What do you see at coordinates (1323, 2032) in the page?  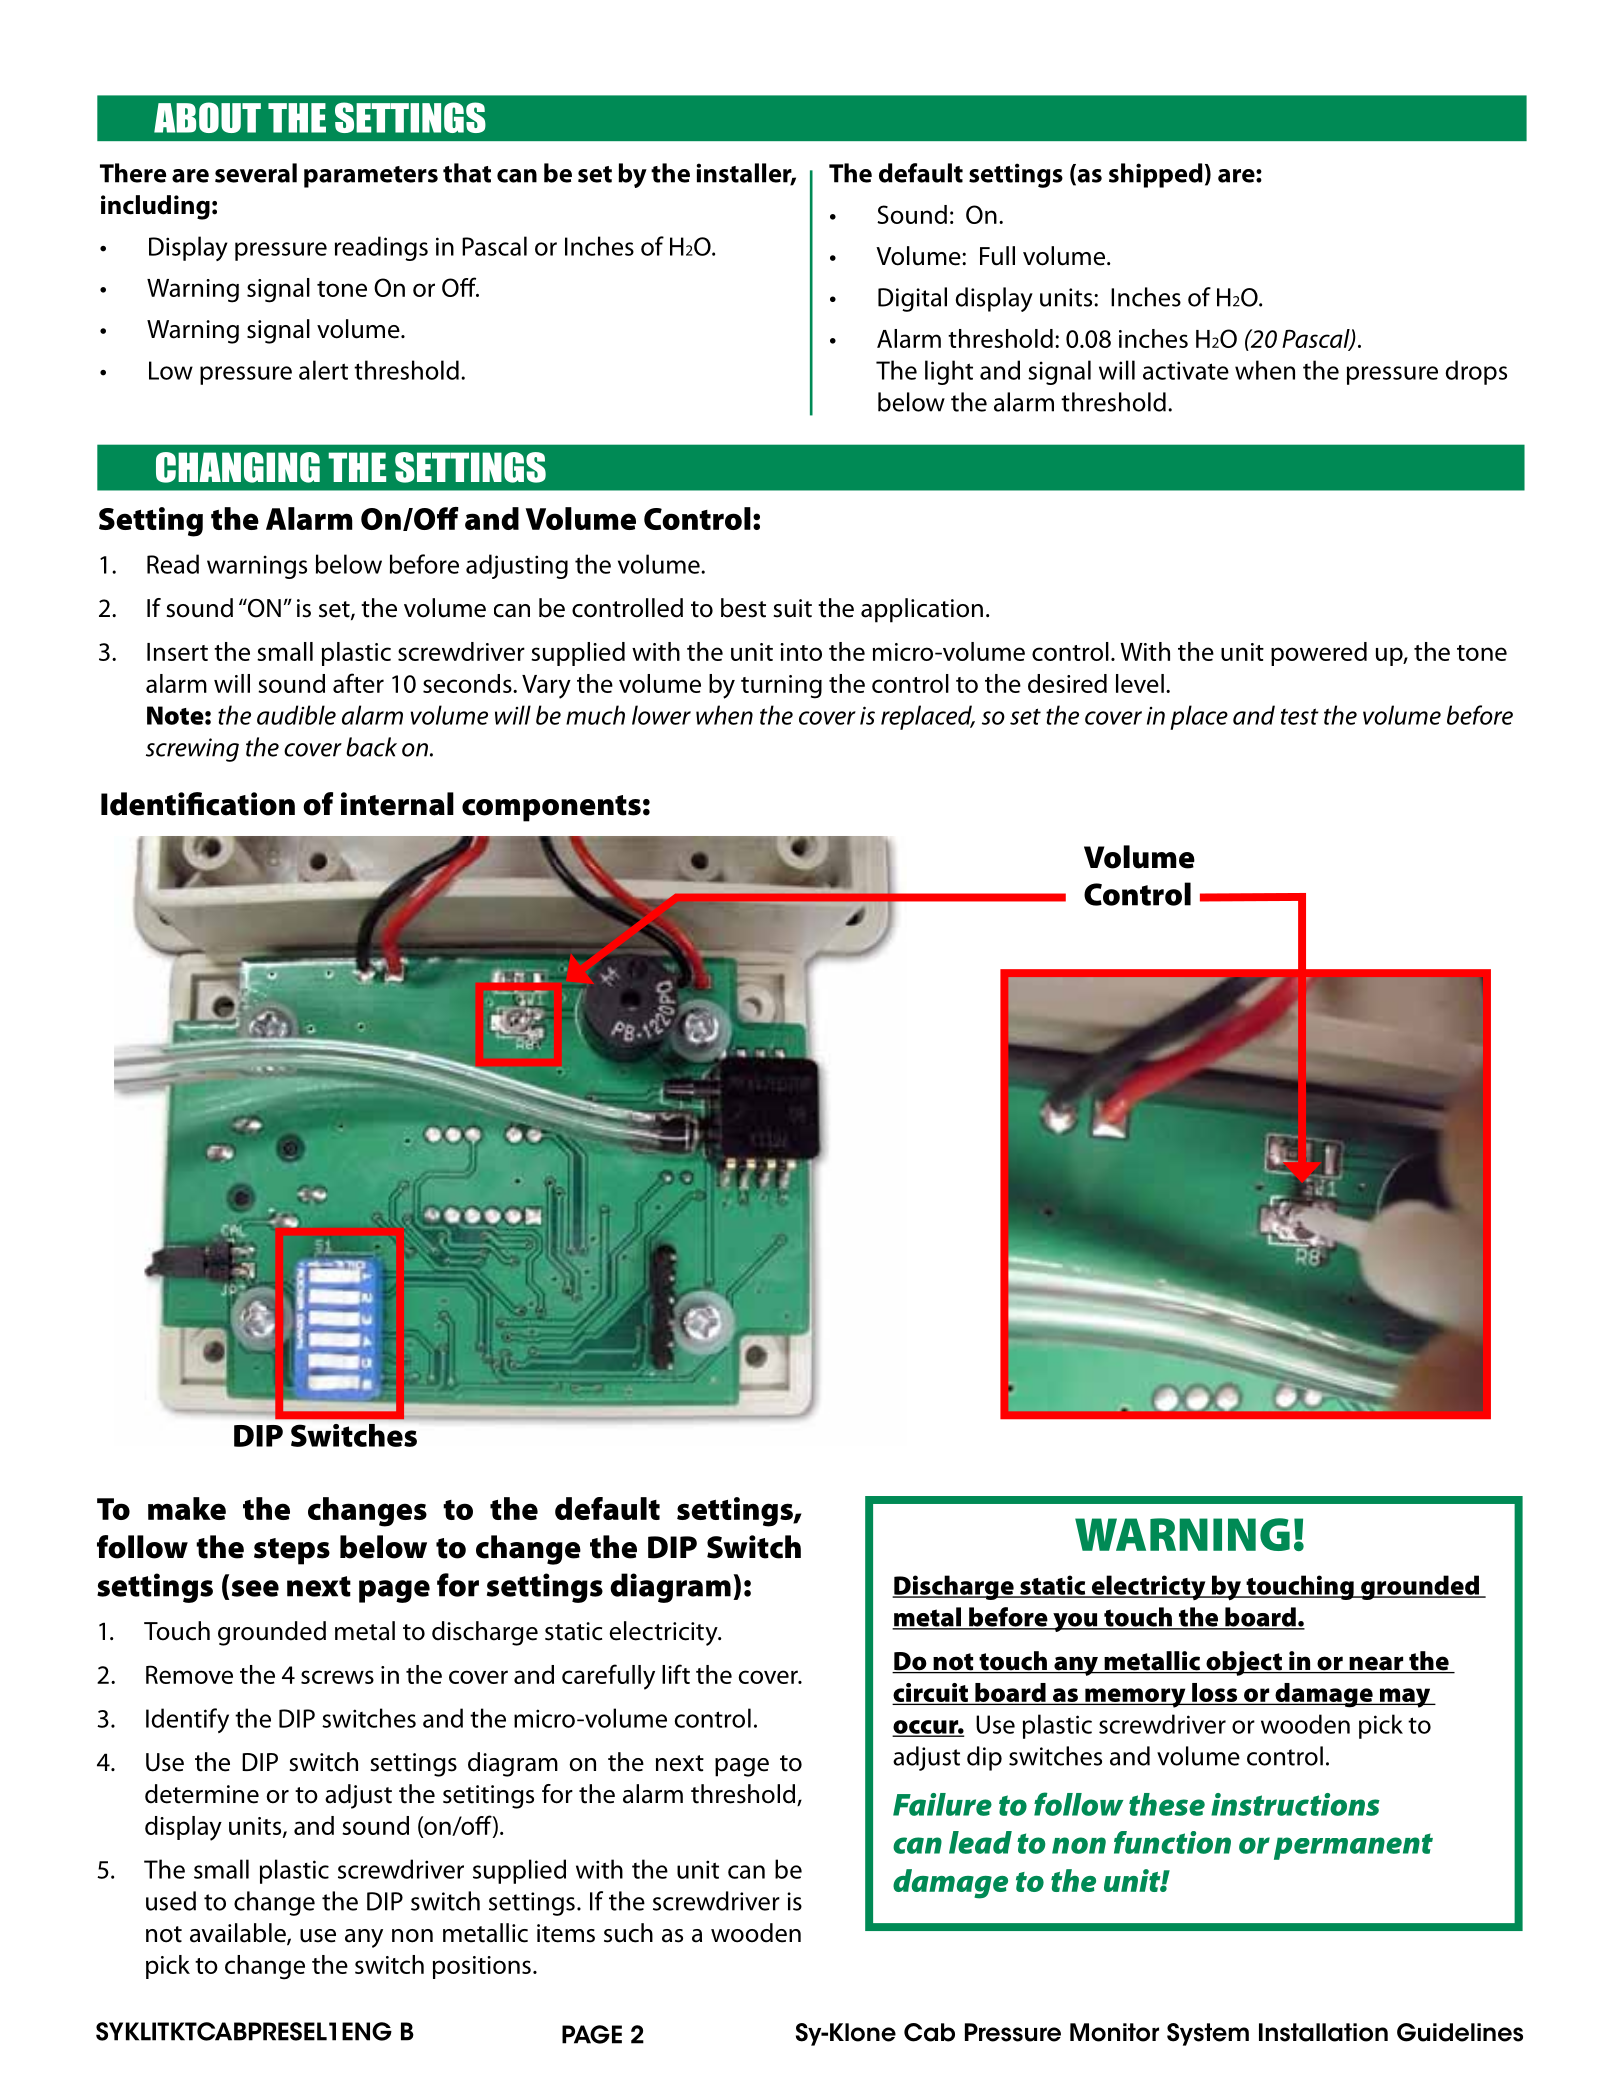 I see `Installation` at bounding box center [1323, 2032].
